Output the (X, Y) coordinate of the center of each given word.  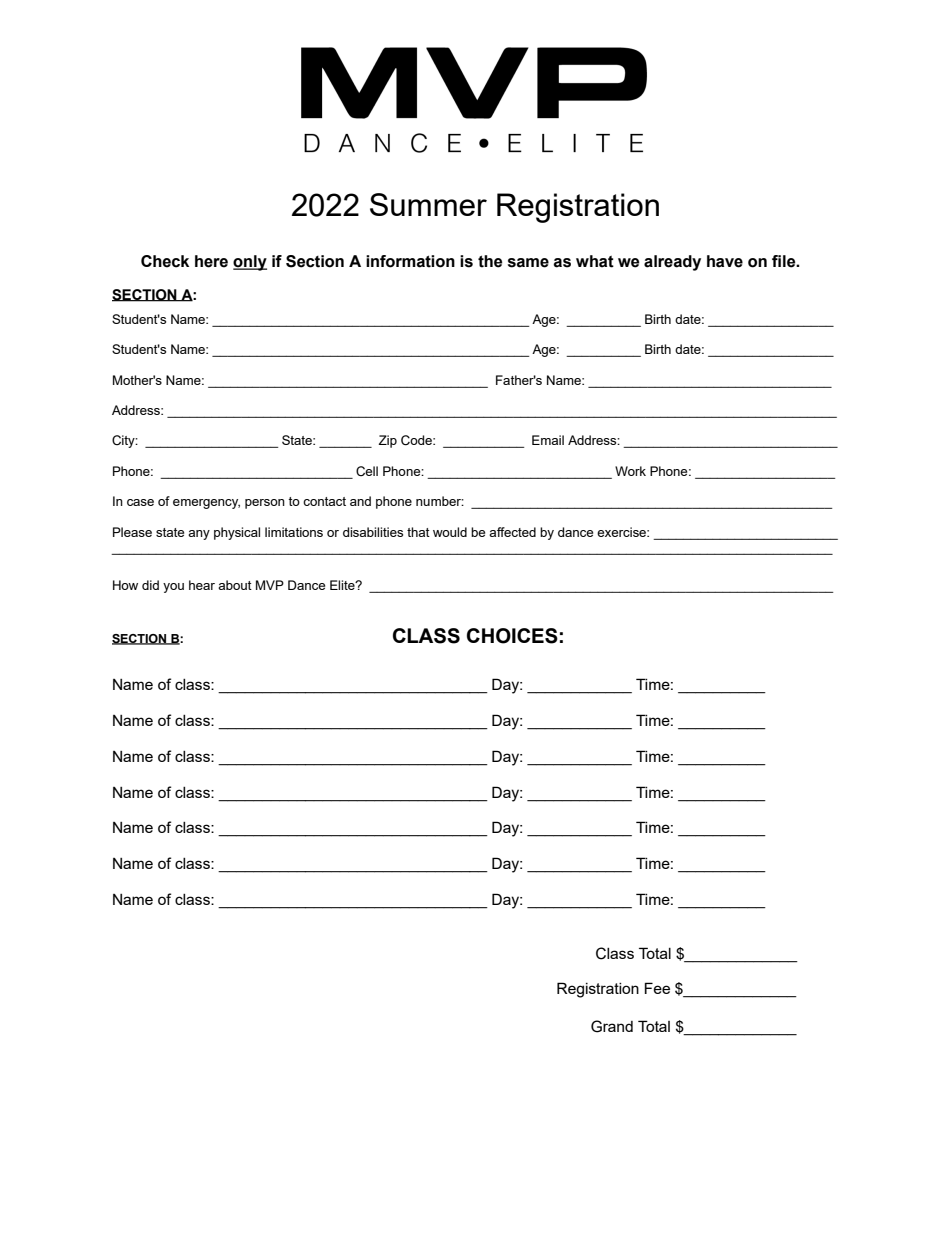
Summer (428, 204)
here (211, 261)
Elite (343, 585)
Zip (387, 441)
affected (512, 532)
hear (202, 585)
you (173, 588)
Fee (657, 988)
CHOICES (512, 636)
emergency (206, 504)
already (672, 263)
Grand (612, 1026)
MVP (270, 585)
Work (630, 471)
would (450, 532)
